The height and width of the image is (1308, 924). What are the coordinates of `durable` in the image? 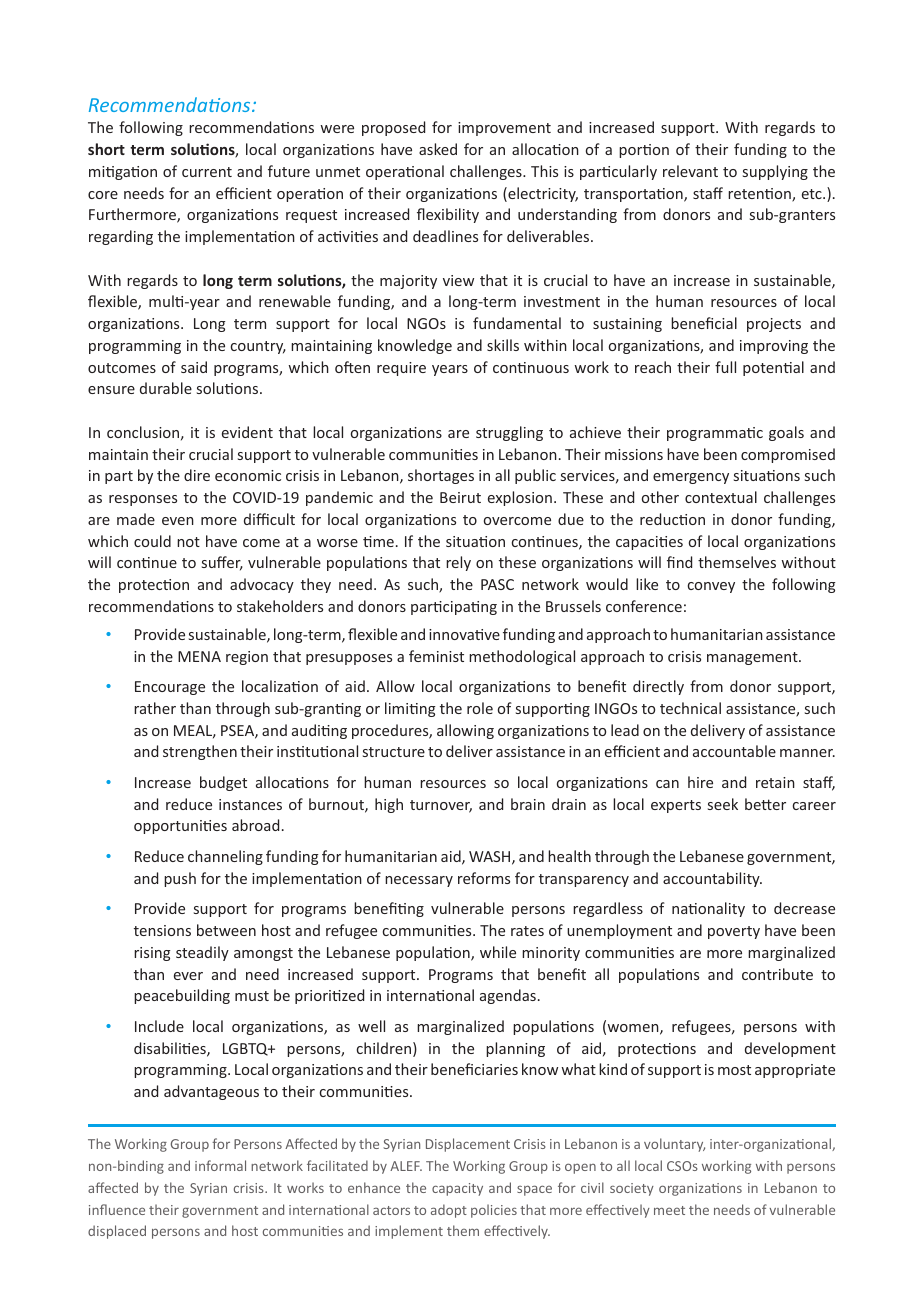 It's located at (166, 388).
